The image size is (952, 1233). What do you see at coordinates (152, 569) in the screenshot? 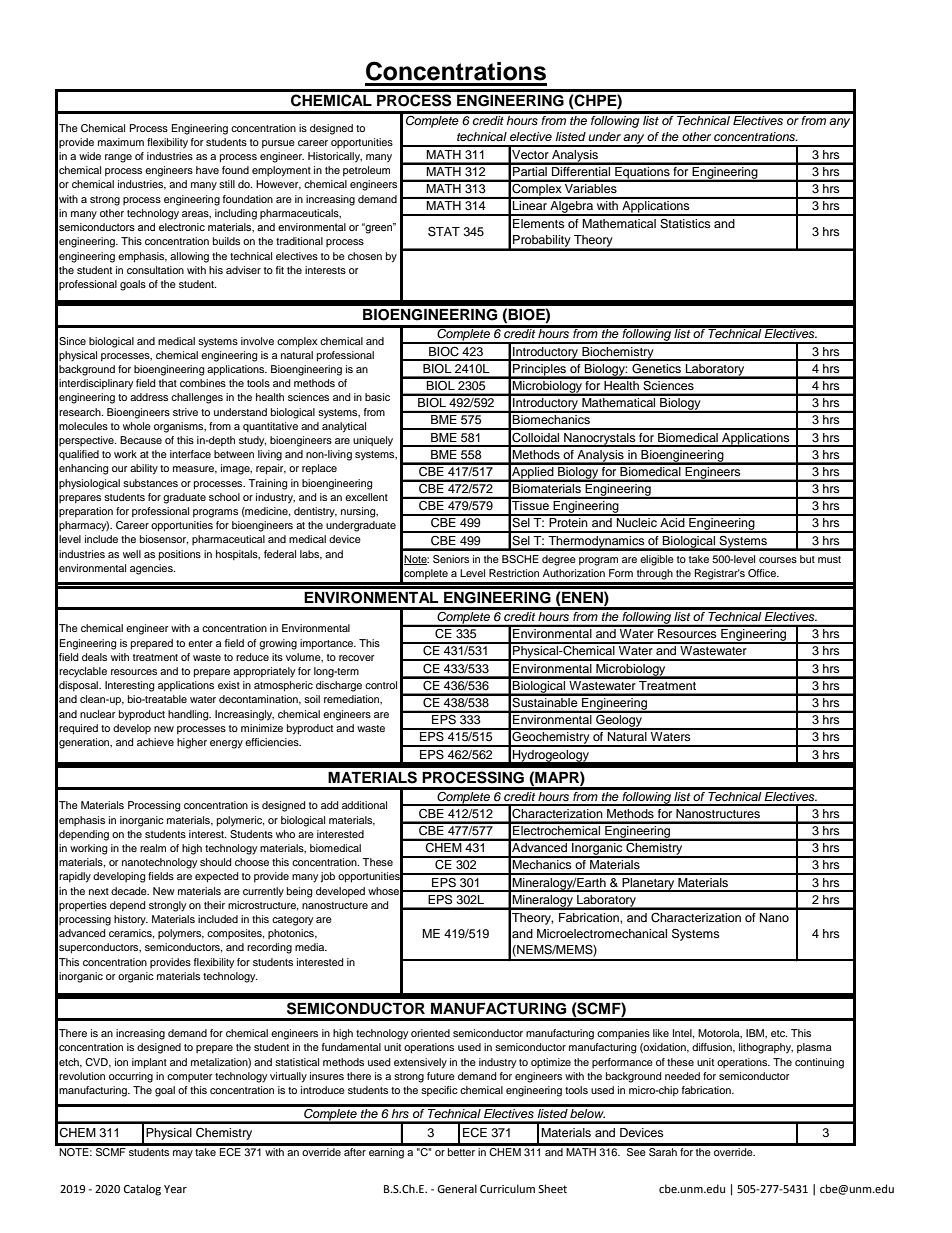
I see `agencies` at bounding box center [152, 569].
